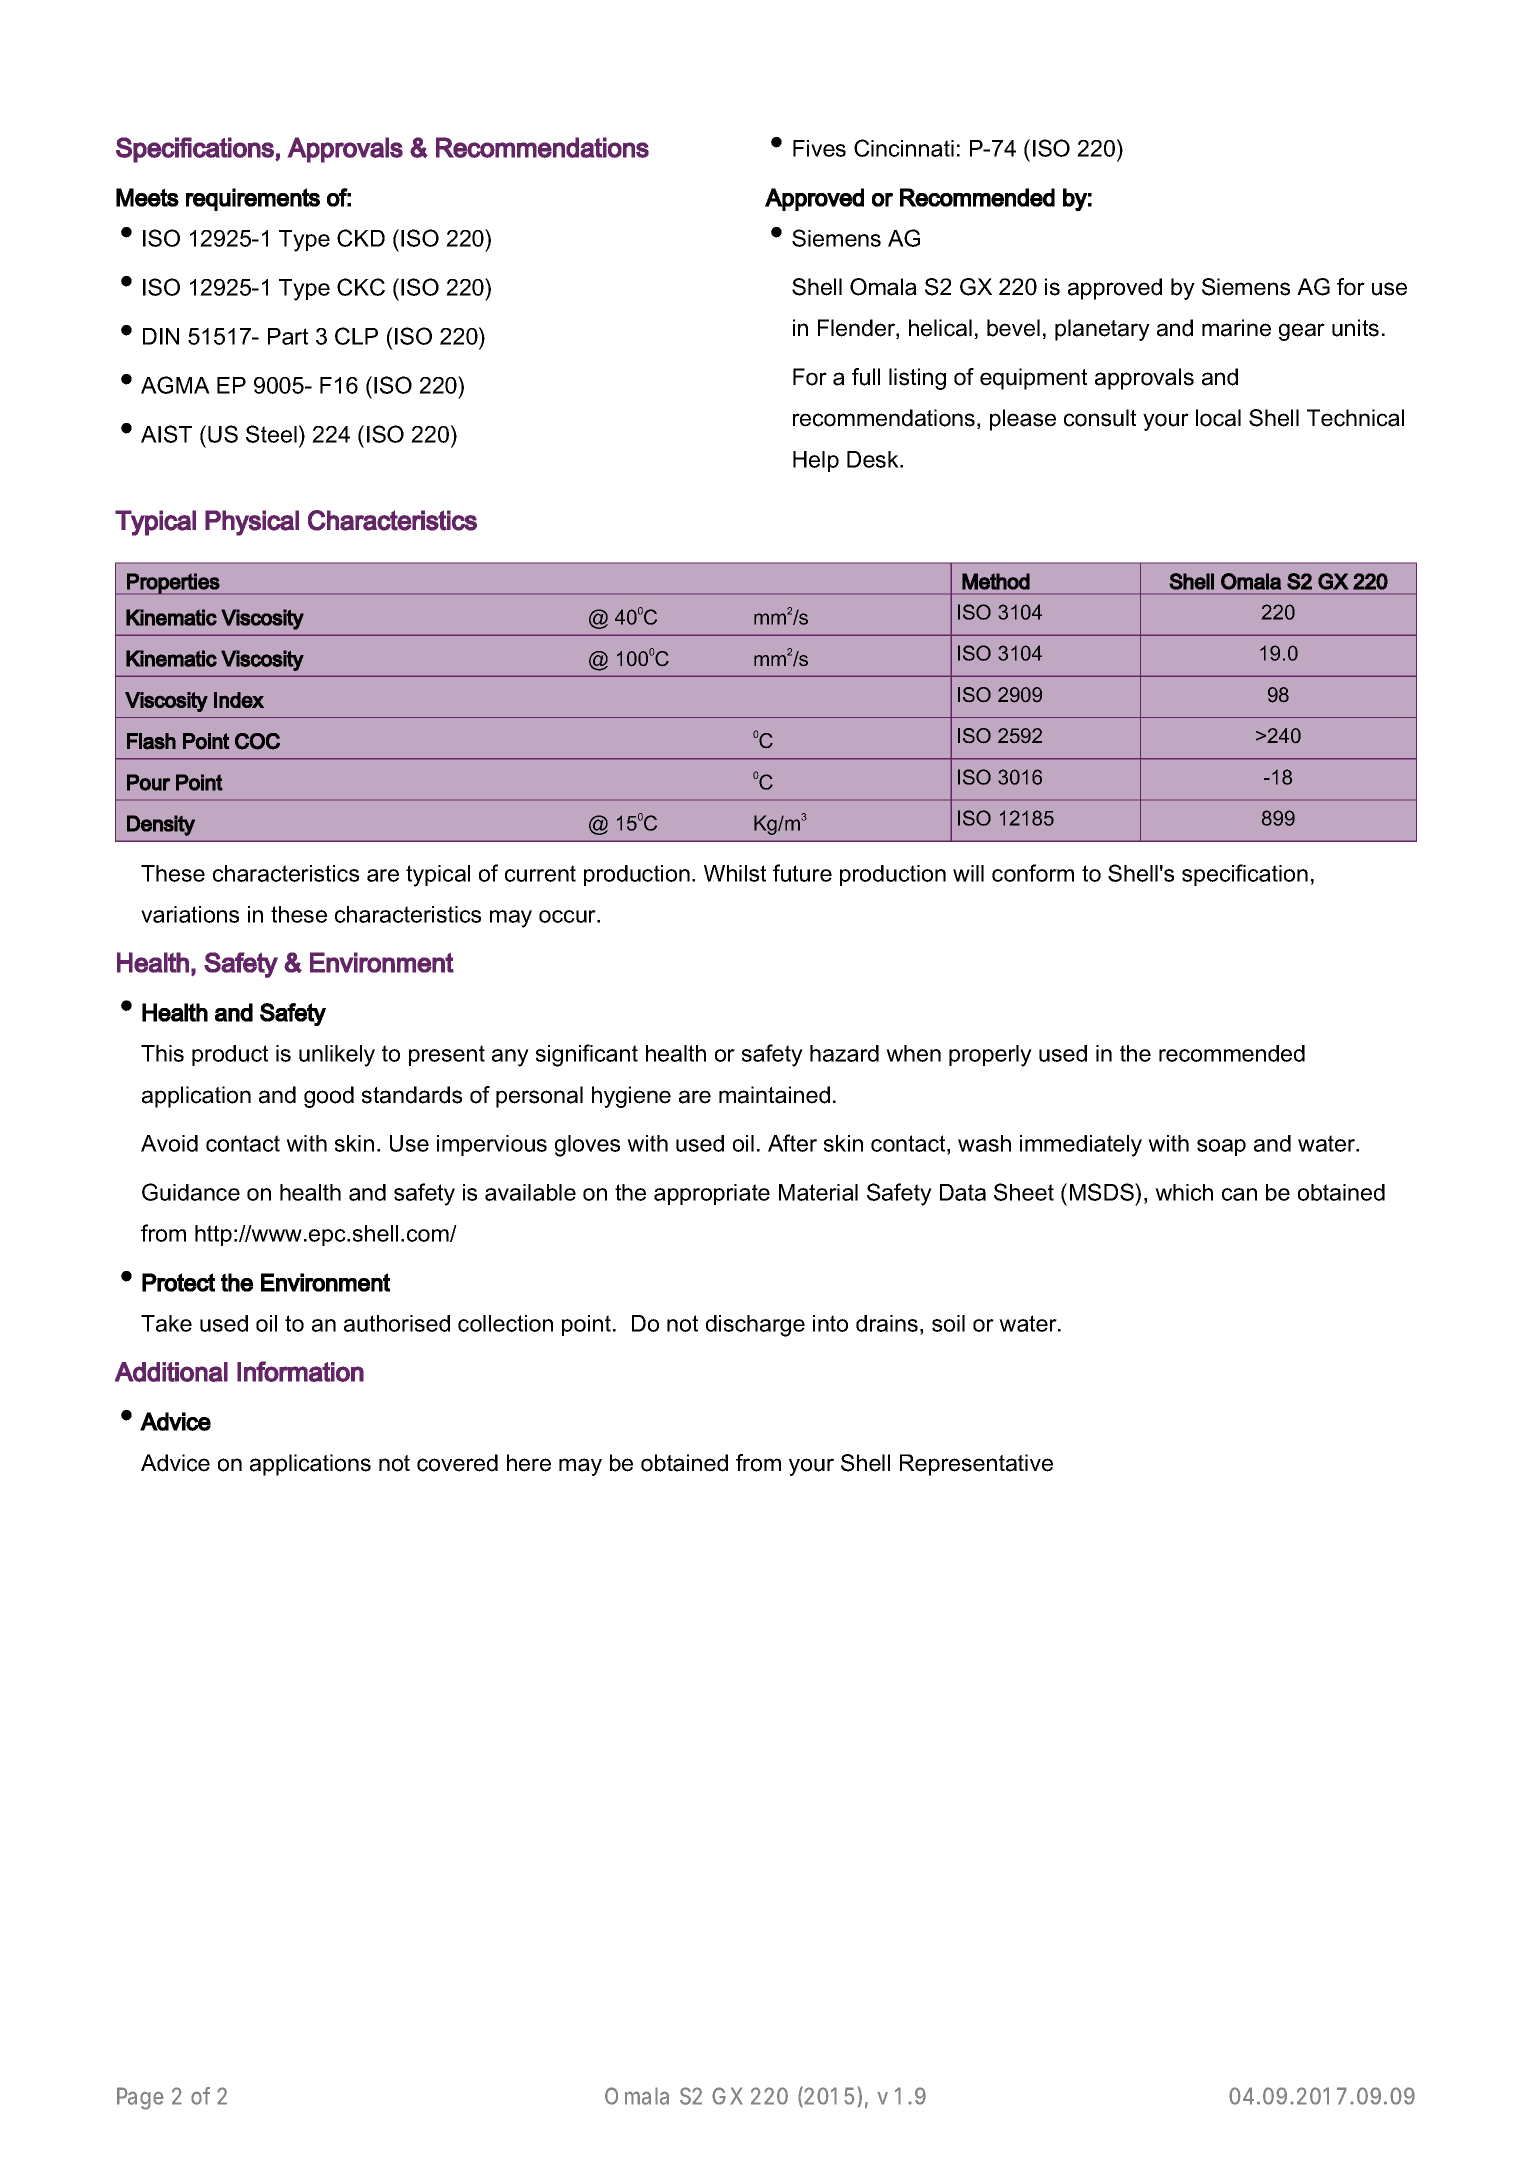 The image size is (1532, 2169). Describe the element at coordinates (300, 1371) in the screenshot. I see `Information` at that location.
